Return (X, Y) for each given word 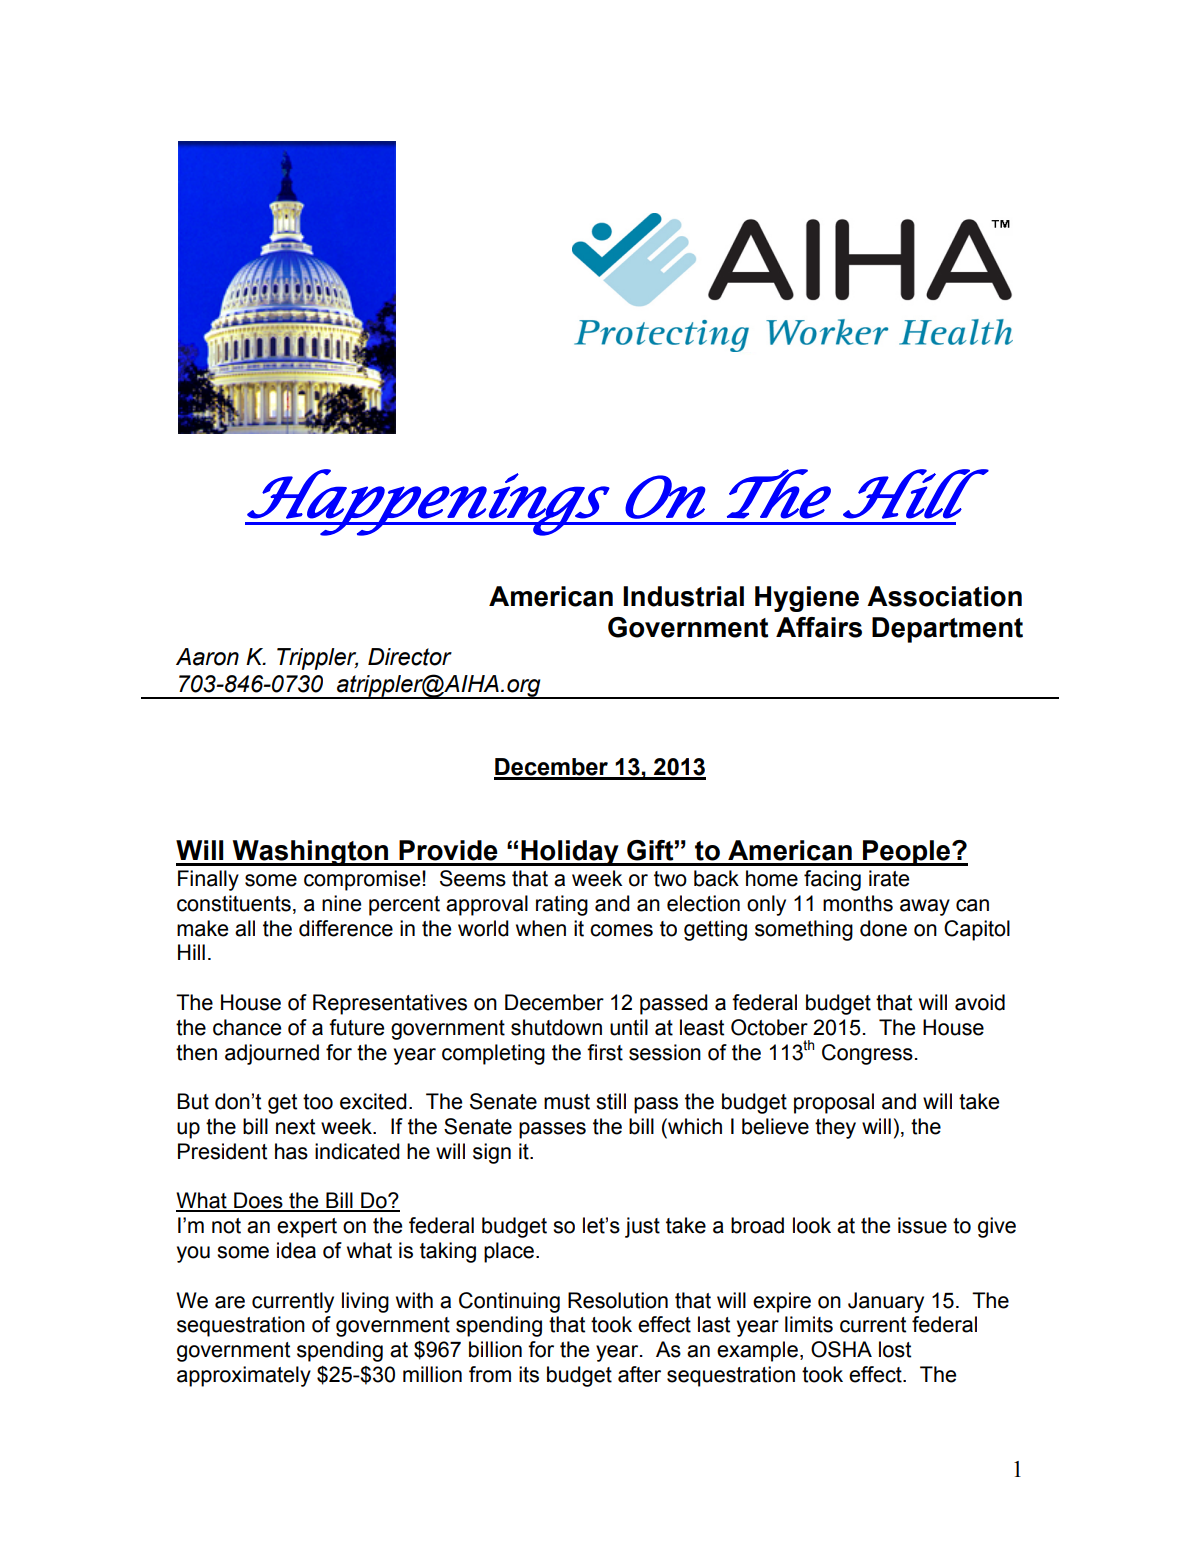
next (295, 1127)
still (611, 1101)
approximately (244, 1376)
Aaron (207, 657)
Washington (311, 853)
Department (947, 630)
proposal (834, 1103)
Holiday (570, 853)
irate (889, 878)
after (639, 1374)
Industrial (683, 596)
